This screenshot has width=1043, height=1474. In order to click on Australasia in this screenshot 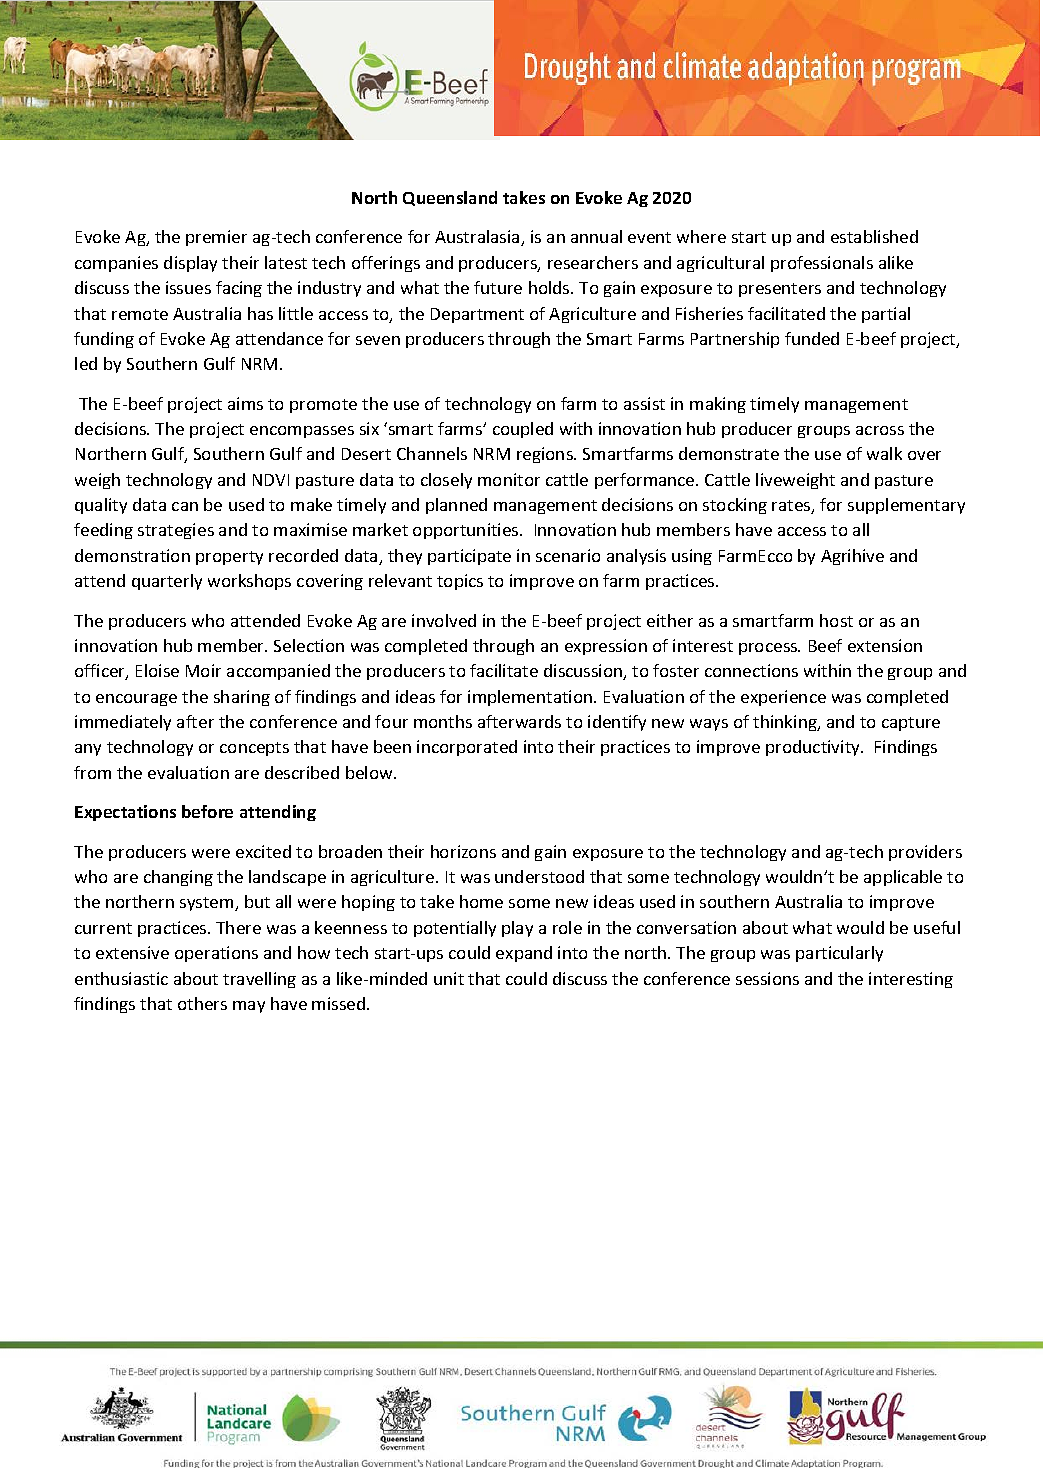, I will do `click(478, 238)`.
